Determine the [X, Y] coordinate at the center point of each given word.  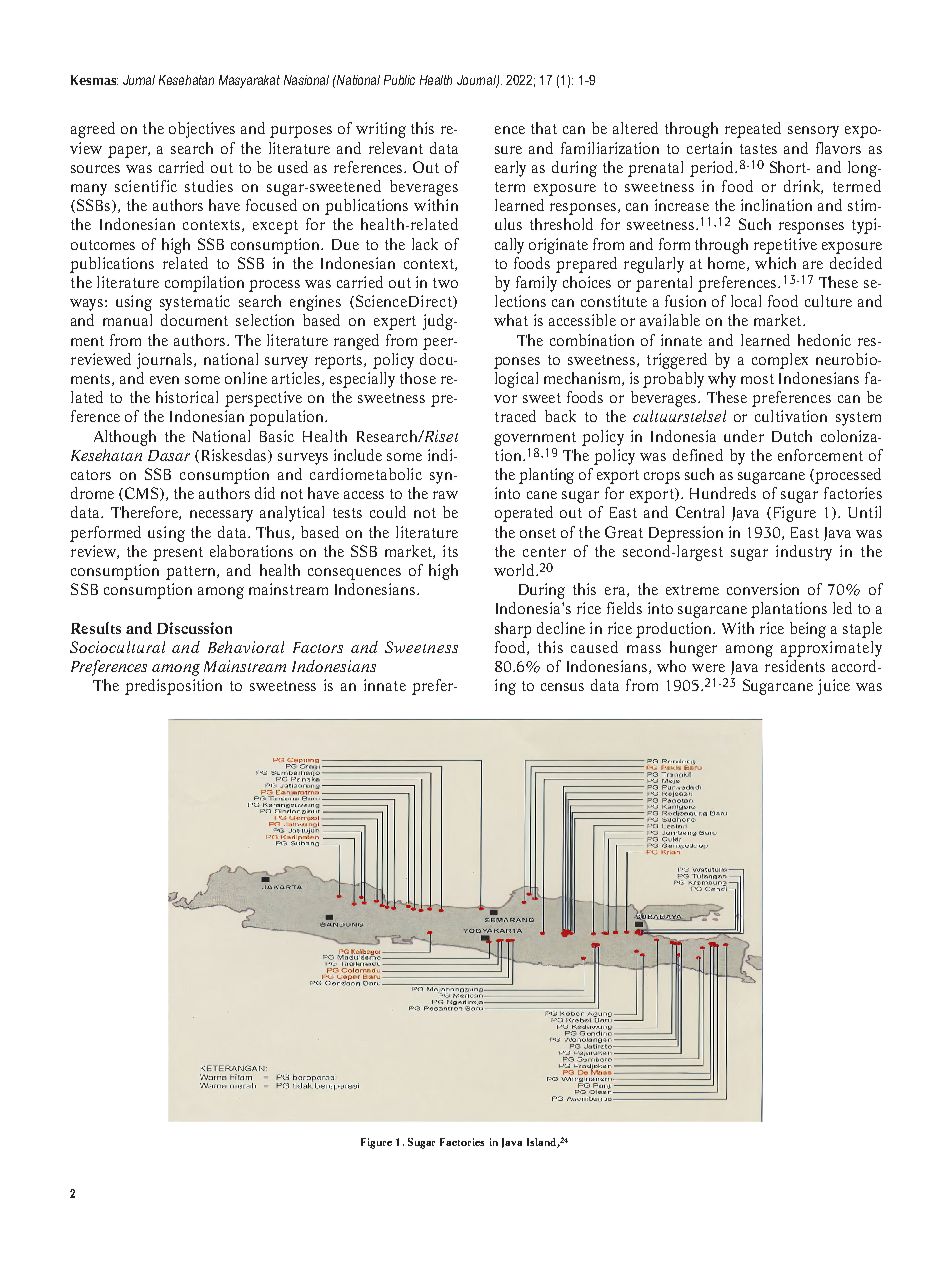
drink [803, 187]
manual [127, 320]
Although [125, 438]
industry [804, 553]
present [178, 554]
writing [381, 130]
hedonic [824, 340]
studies [209, 186]
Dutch [792, 436]
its [450, 551]
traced [515, 416]
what [511, 320]
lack [425, 244]
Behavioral [246, 647]
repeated [753, 130]
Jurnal [139, 80]
